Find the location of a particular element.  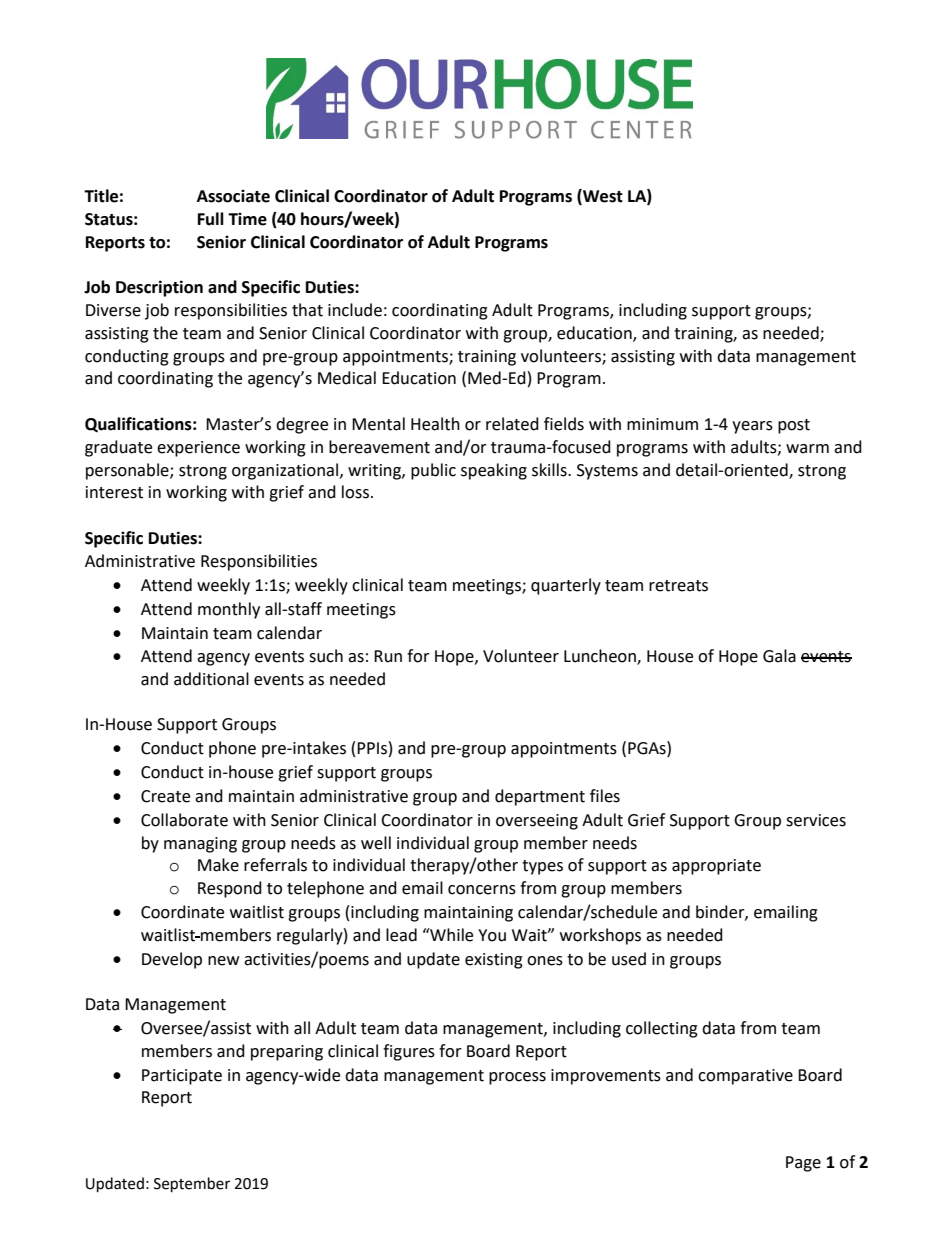

include is located at coordinates (355, 310).
